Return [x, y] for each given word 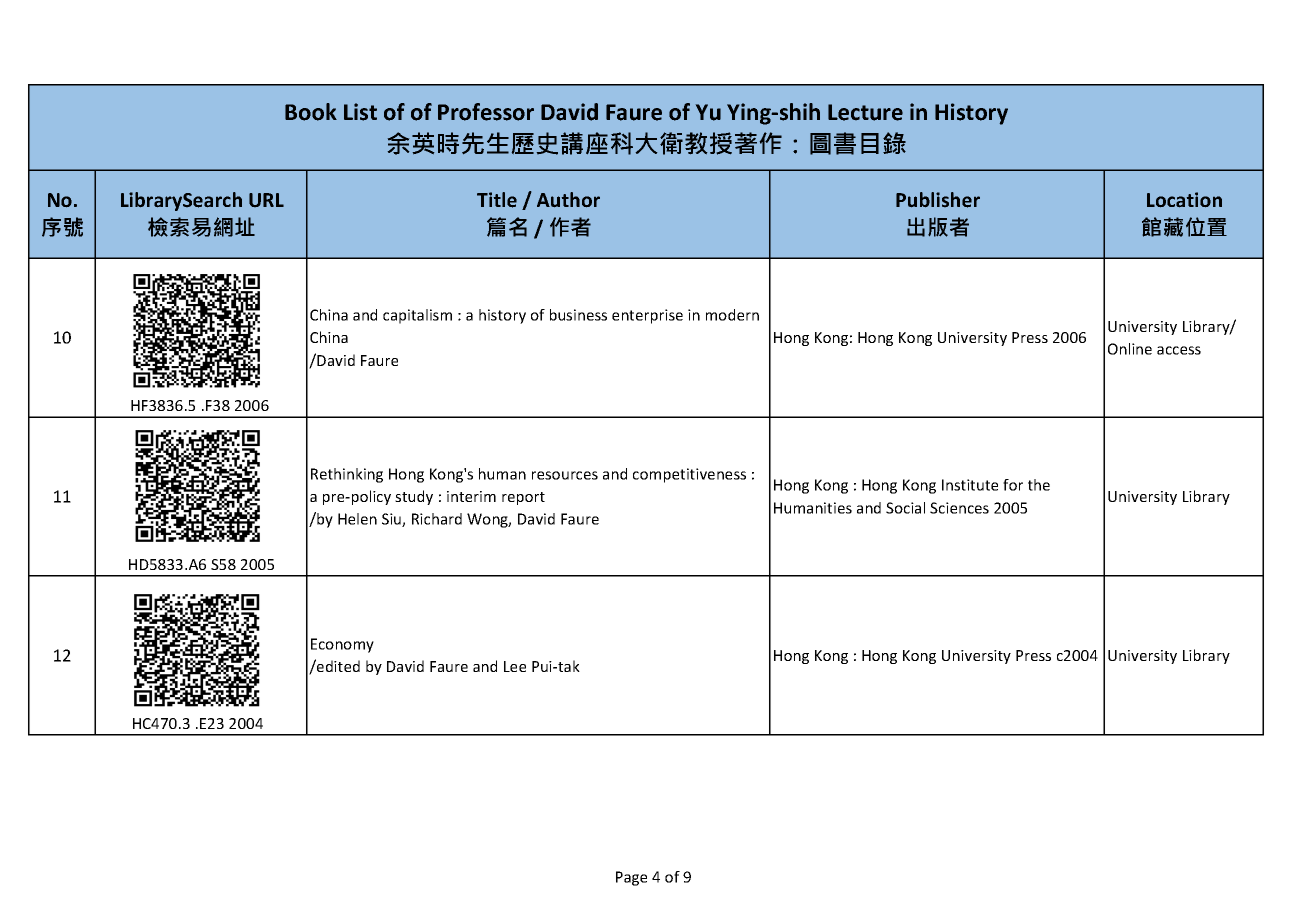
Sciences [959, 508]
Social [905, 508]
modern [732, 315]
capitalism [417, 316]
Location [1184, 199]
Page [631, 878]
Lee [515, 666]
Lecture [865, 112]
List [360, 112]
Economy [342, 645]
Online [1130, 349]
